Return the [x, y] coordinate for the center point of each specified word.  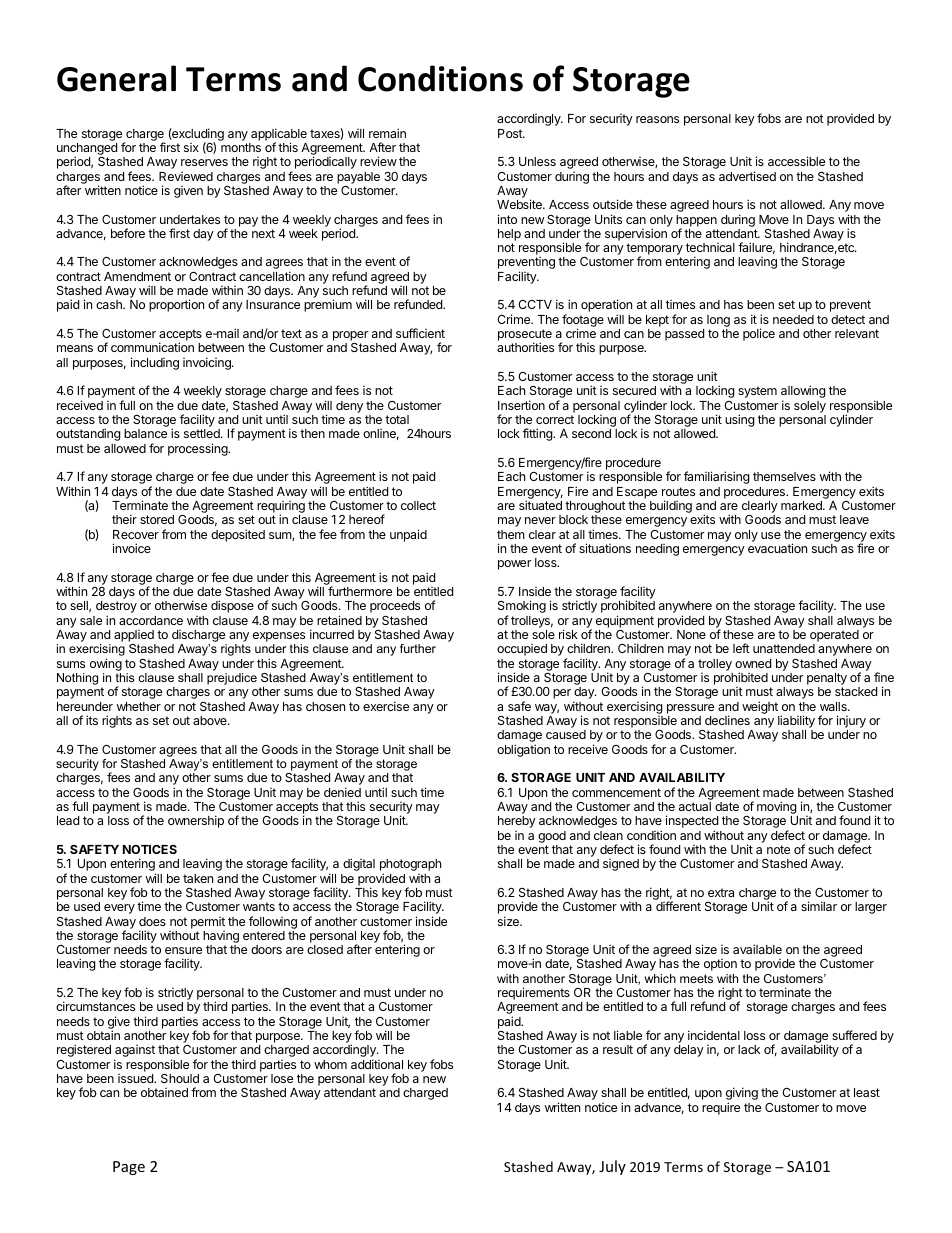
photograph [410, 866]
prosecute [525, 336]
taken [198, 878]
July [612, 1167]
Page [129, 1168]
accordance [151, 620]
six [191, 147]
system [757, 392]
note [778, 849]
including [155, 363]
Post [511, 133]
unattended [784, 648]
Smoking [522, 608]
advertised [747, 176]
